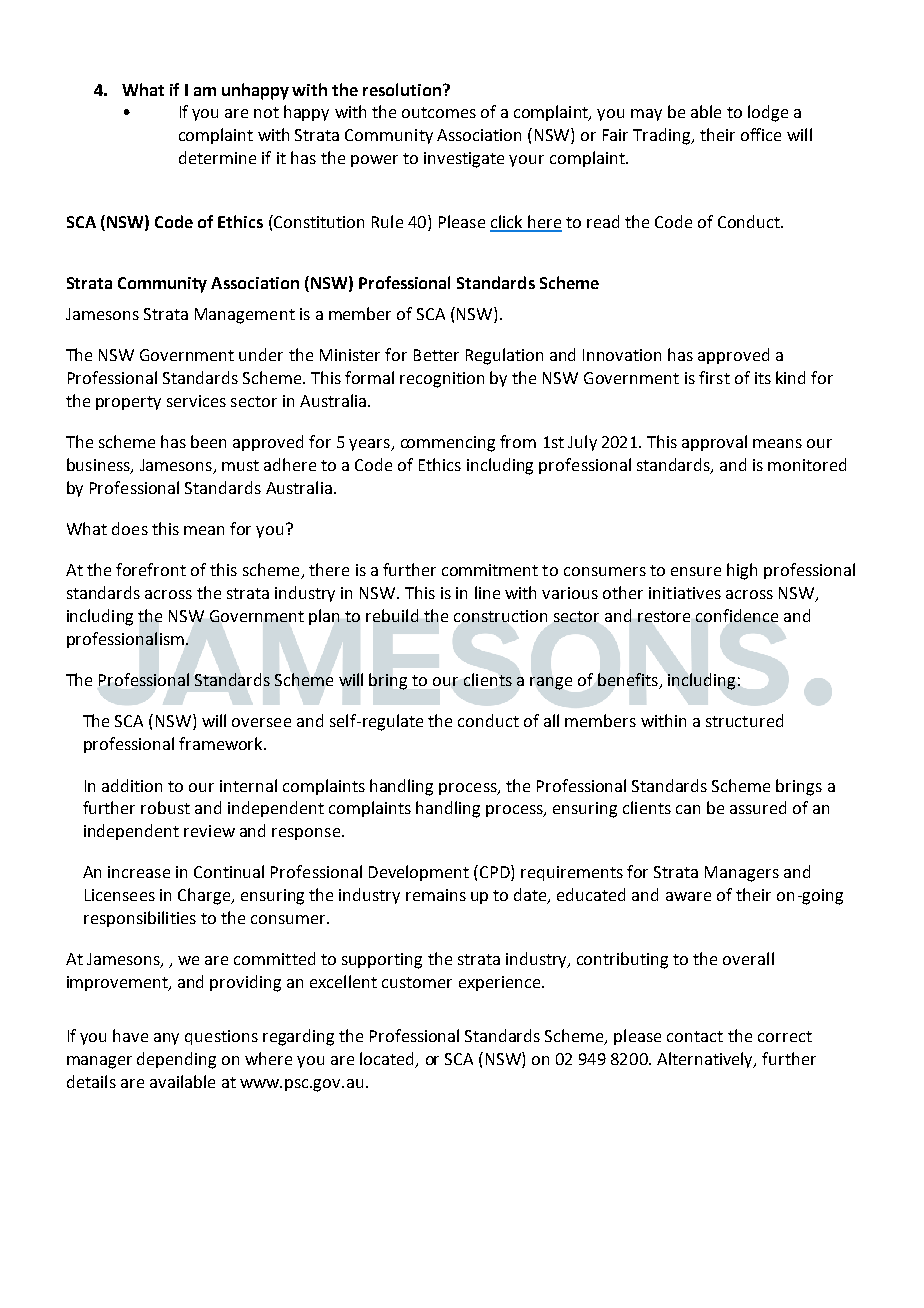 This screenshot has height=1308, width=924. Describe the element at coordinates (176, 1060) in the screenshot. I see `depending` at that location.
